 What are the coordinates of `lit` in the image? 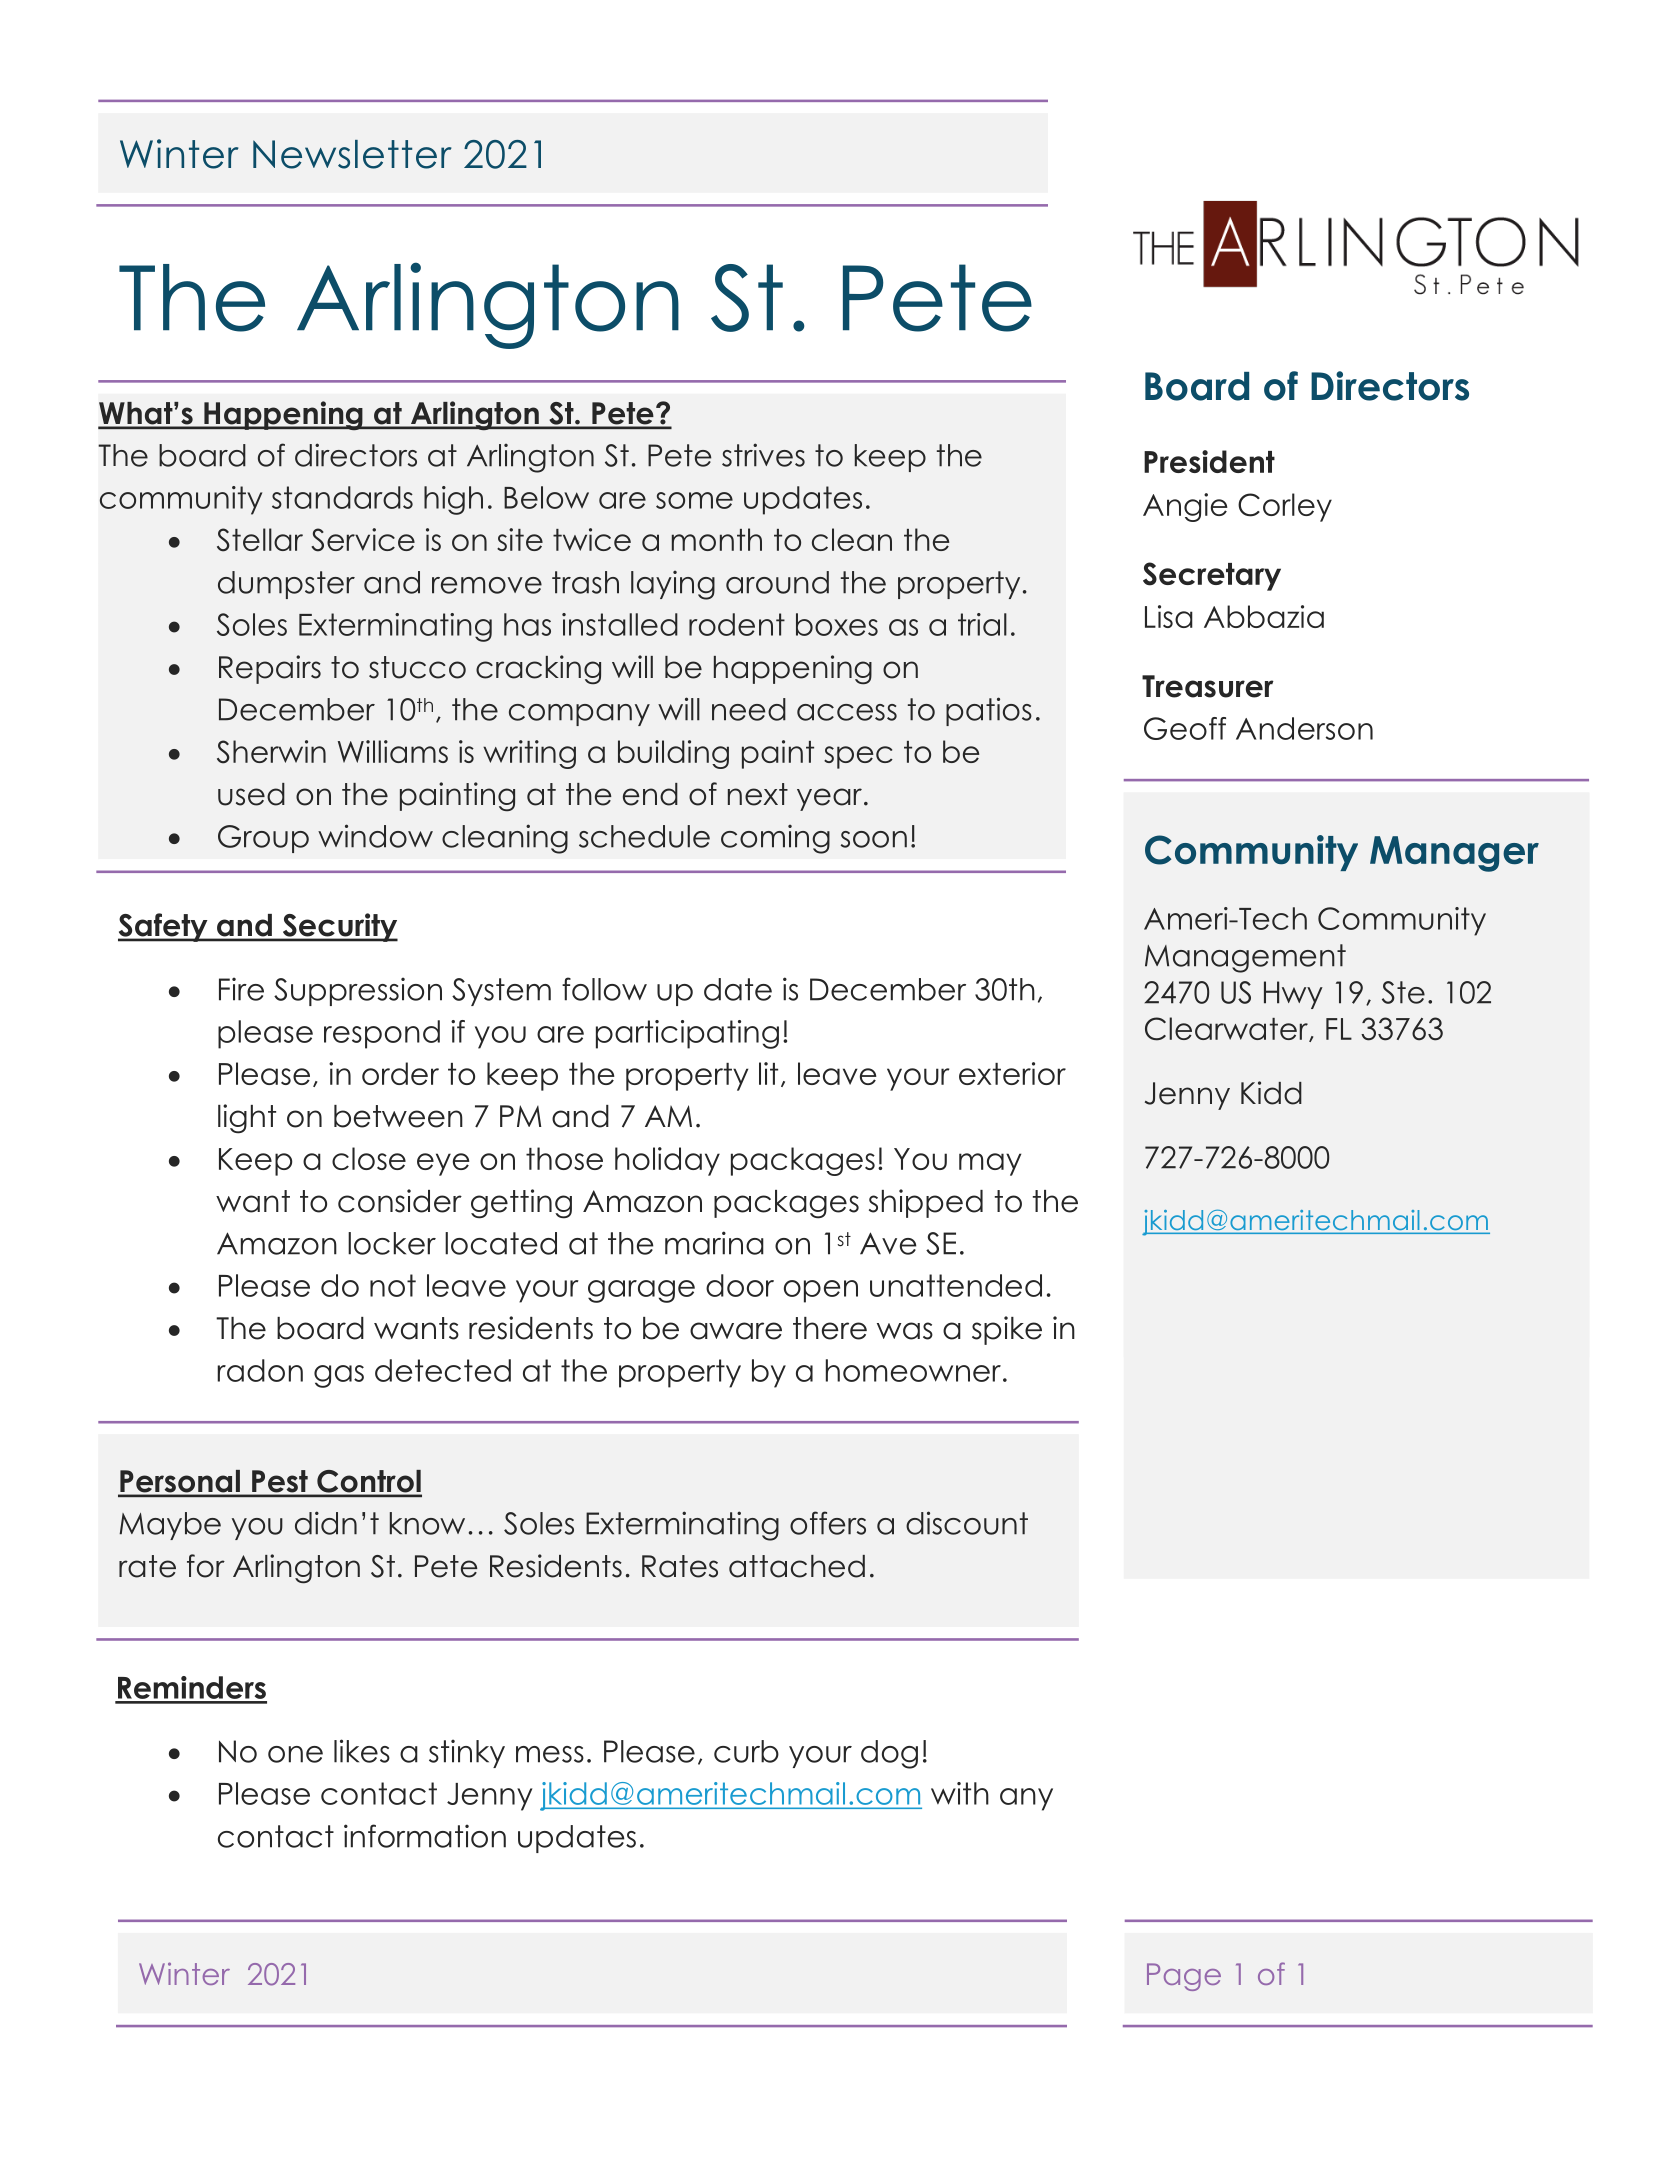 It's located at (768, 1073).
